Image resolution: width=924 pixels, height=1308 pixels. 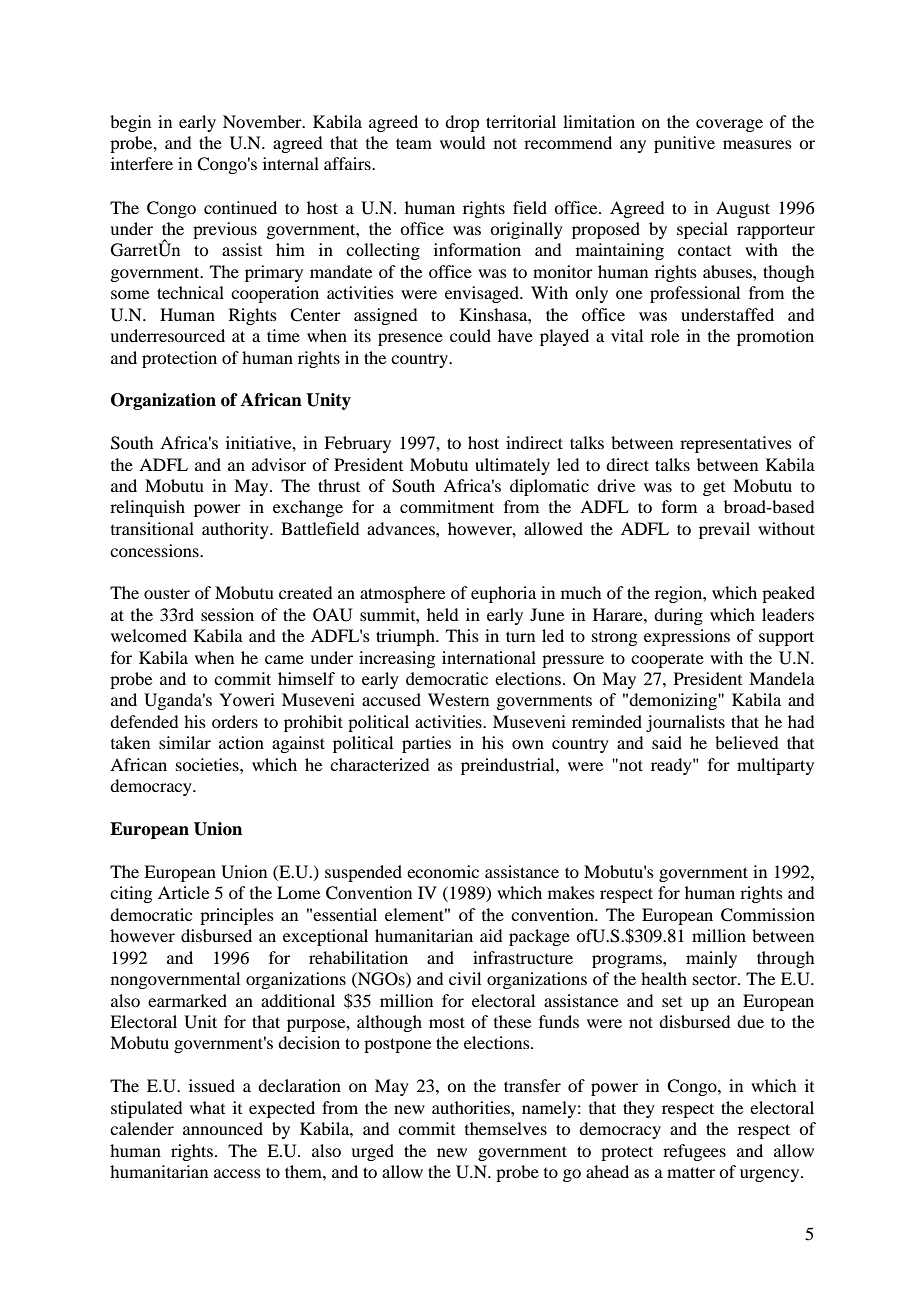 What do you see at coordinates (223, 1128) in the page?
I see `announced` at bounding box center [223, 1128].
